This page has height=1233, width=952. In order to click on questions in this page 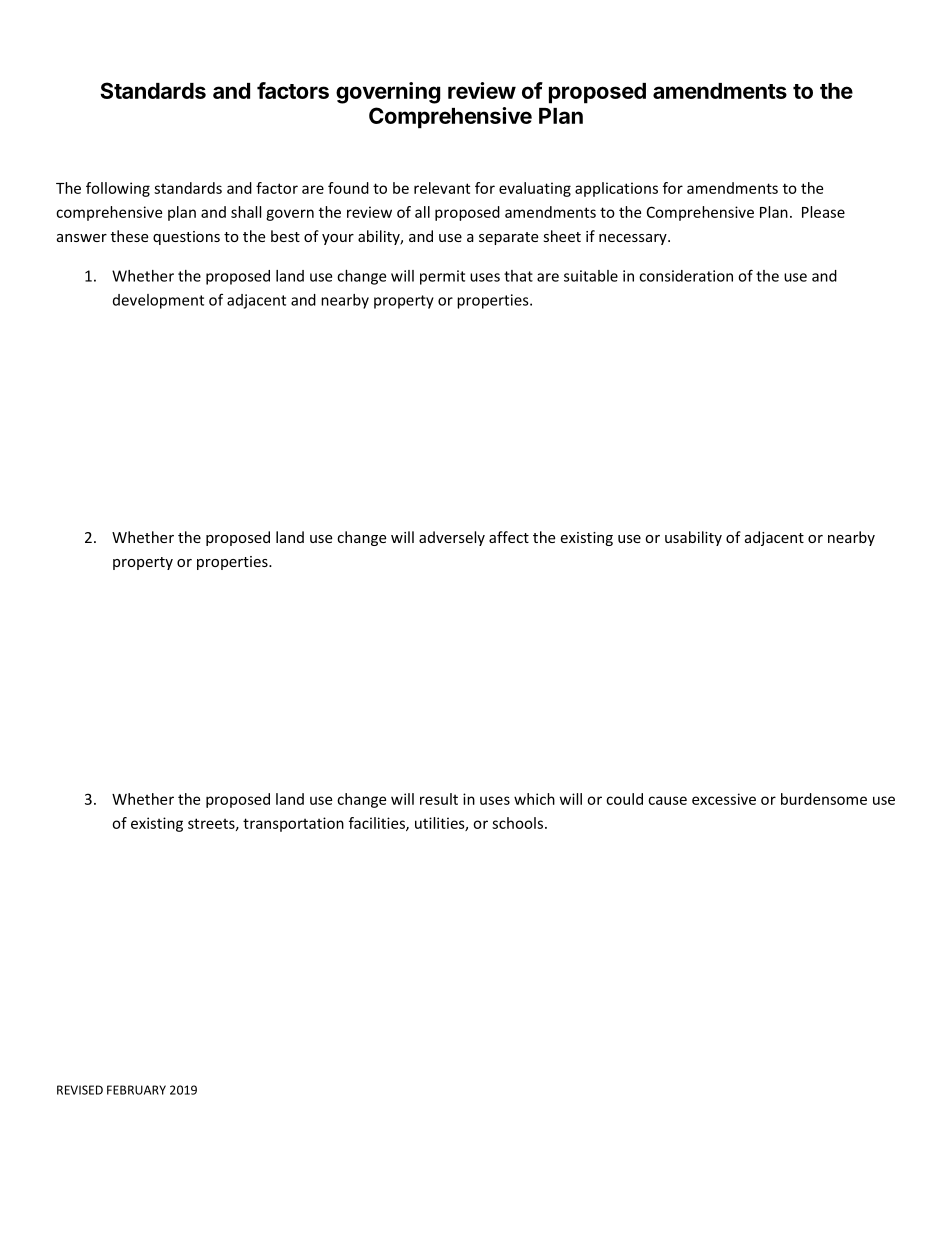, I will do `click(186, 238)`.
